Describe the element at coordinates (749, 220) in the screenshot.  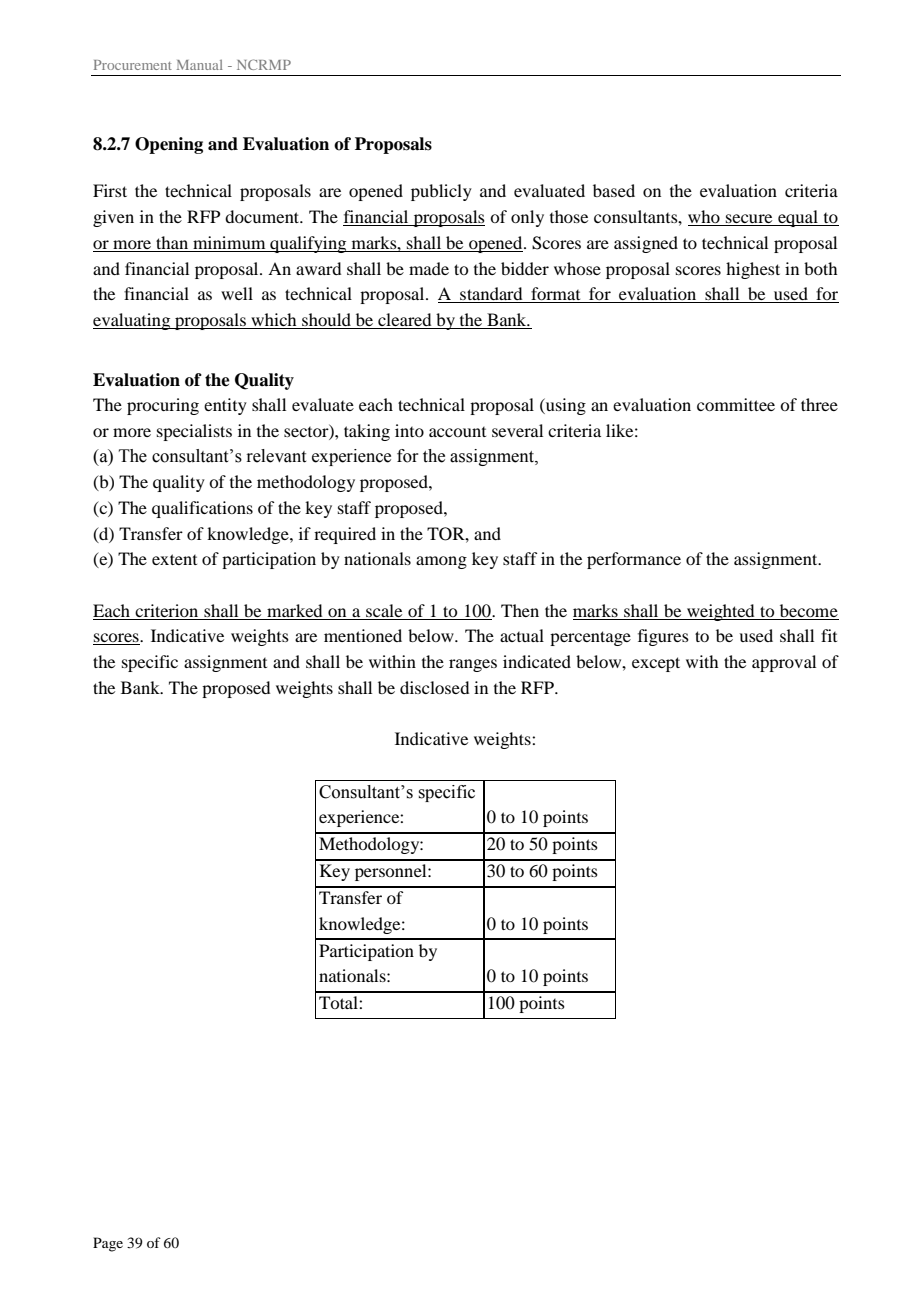
I see `secure` at that location.
